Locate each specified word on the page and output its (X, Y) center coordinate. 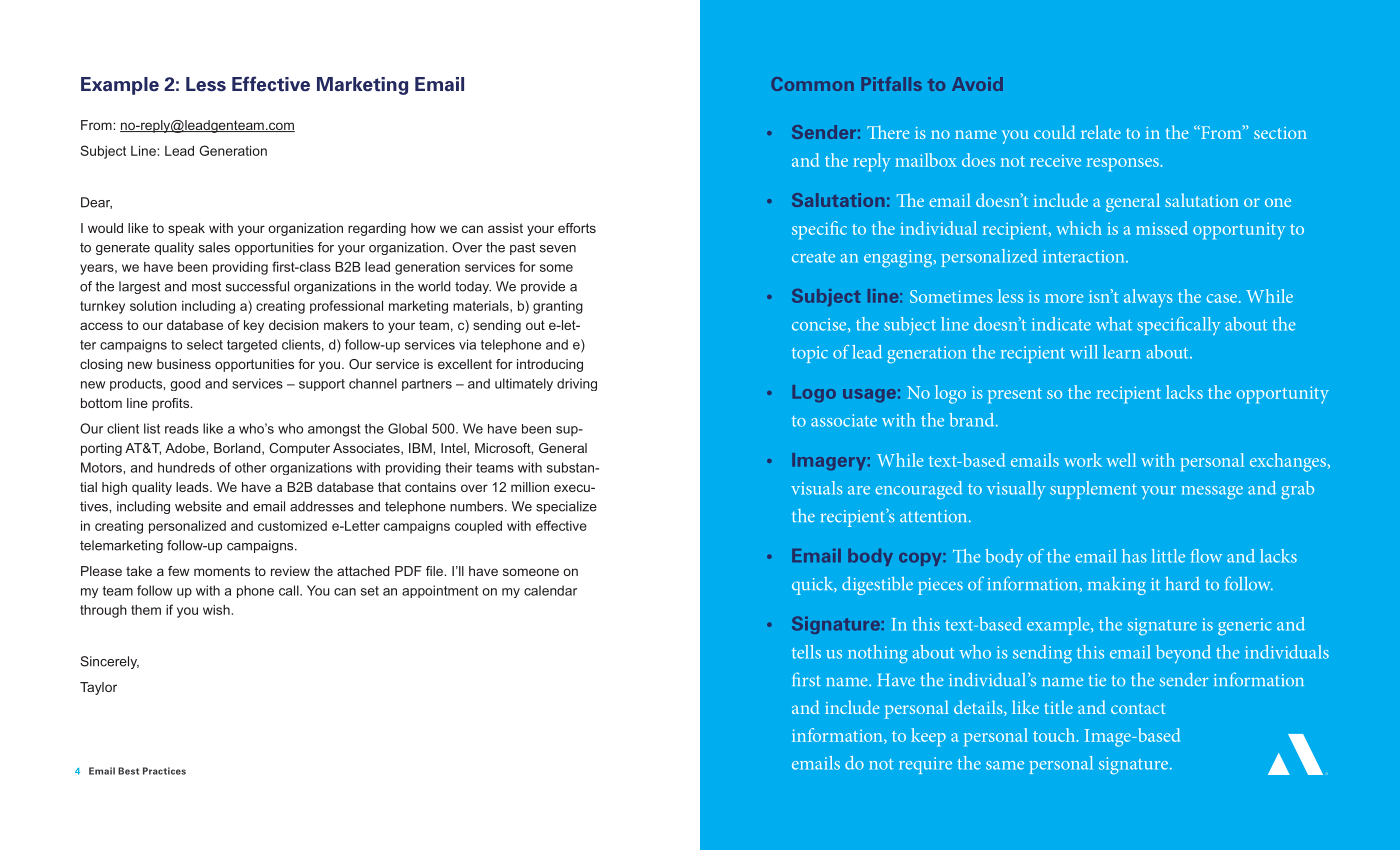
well (1121, 460)
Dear (96, 203)
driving (577, 384)
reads (182, 428)
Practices (164, 771)
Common (812, 84)
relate (1101, 132)
